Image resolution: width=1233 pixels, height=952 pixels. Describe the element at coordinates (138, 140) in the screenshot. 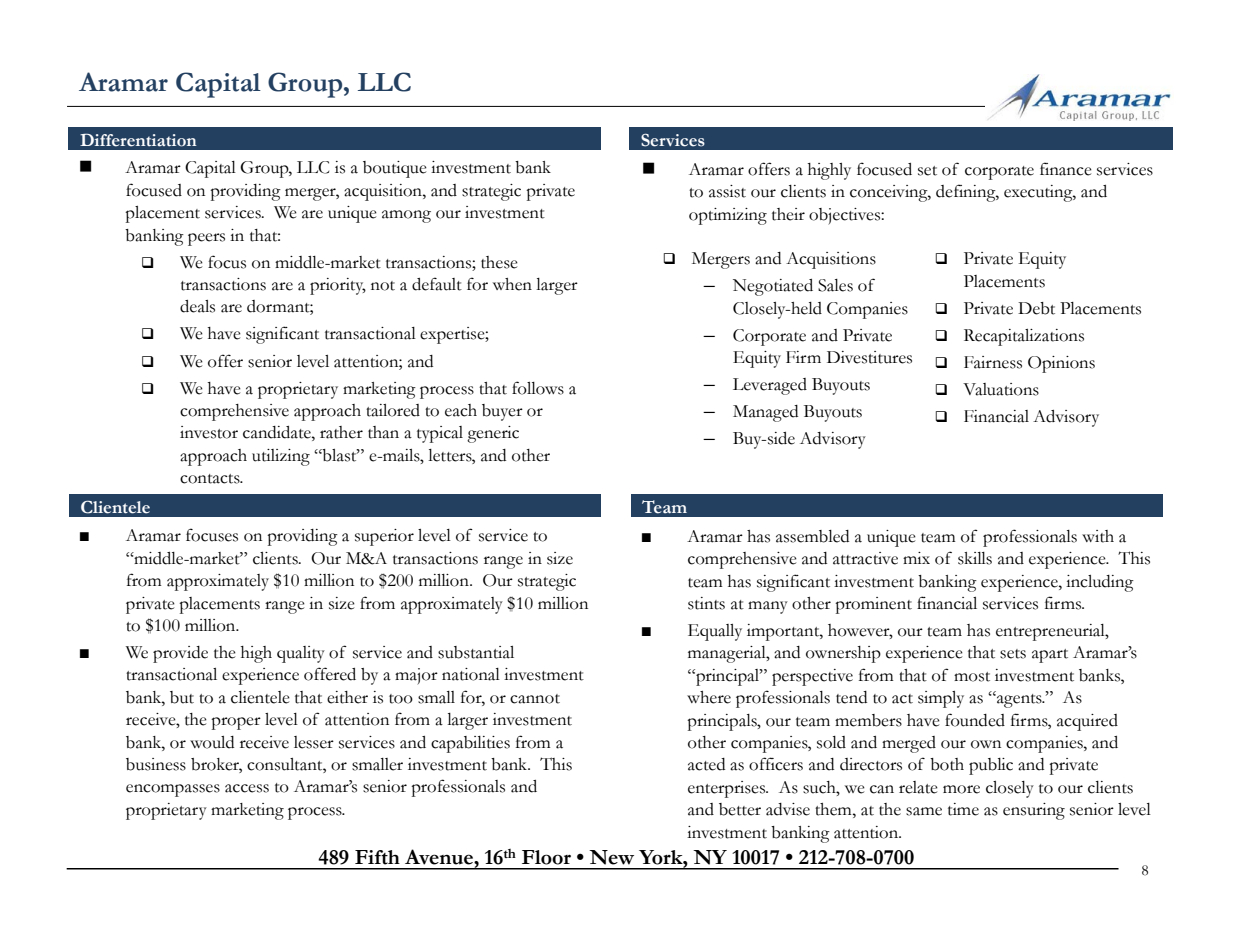

I see `Differentiation` at that location.
